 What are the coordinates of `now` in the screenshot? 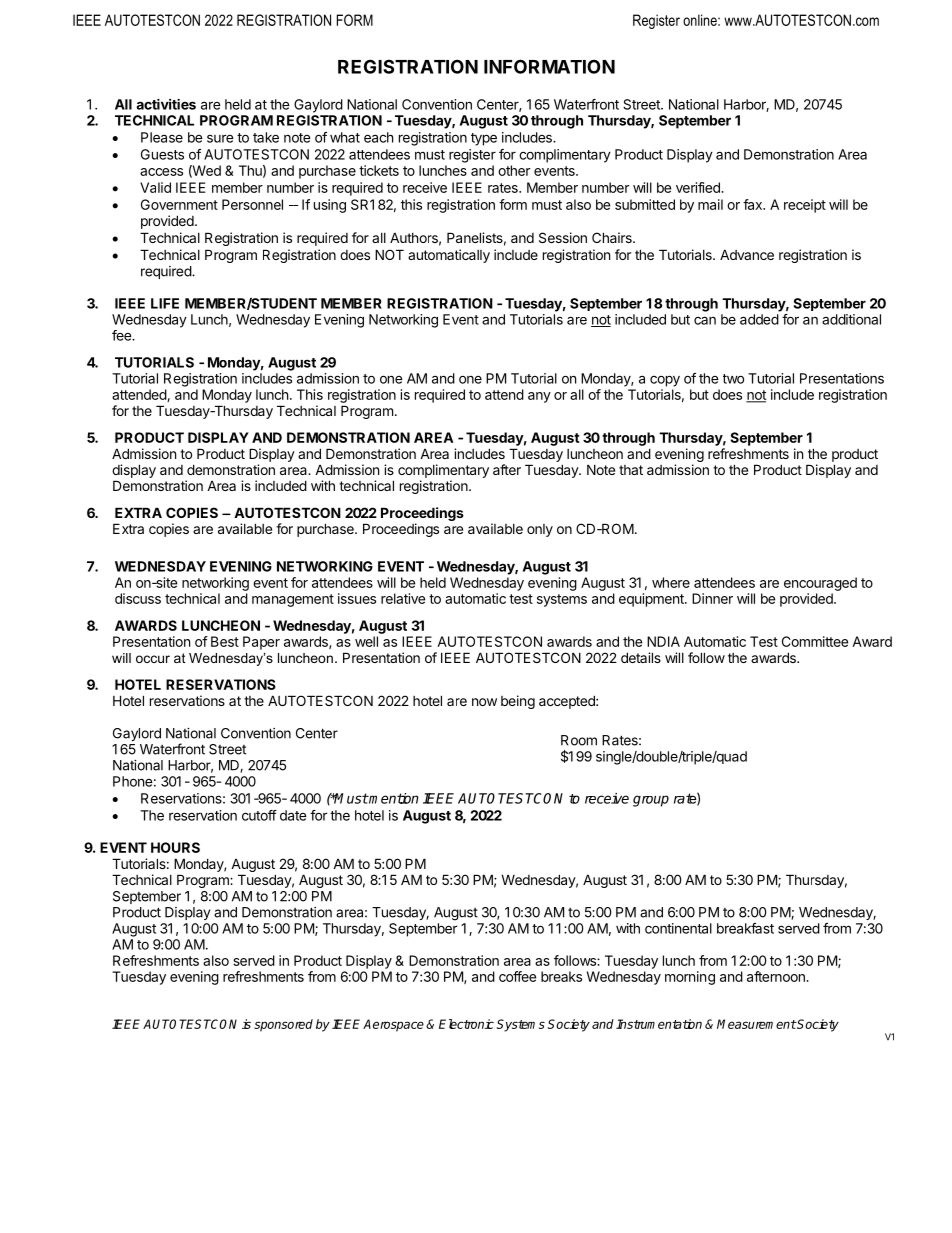 It's located at (484, 702).
